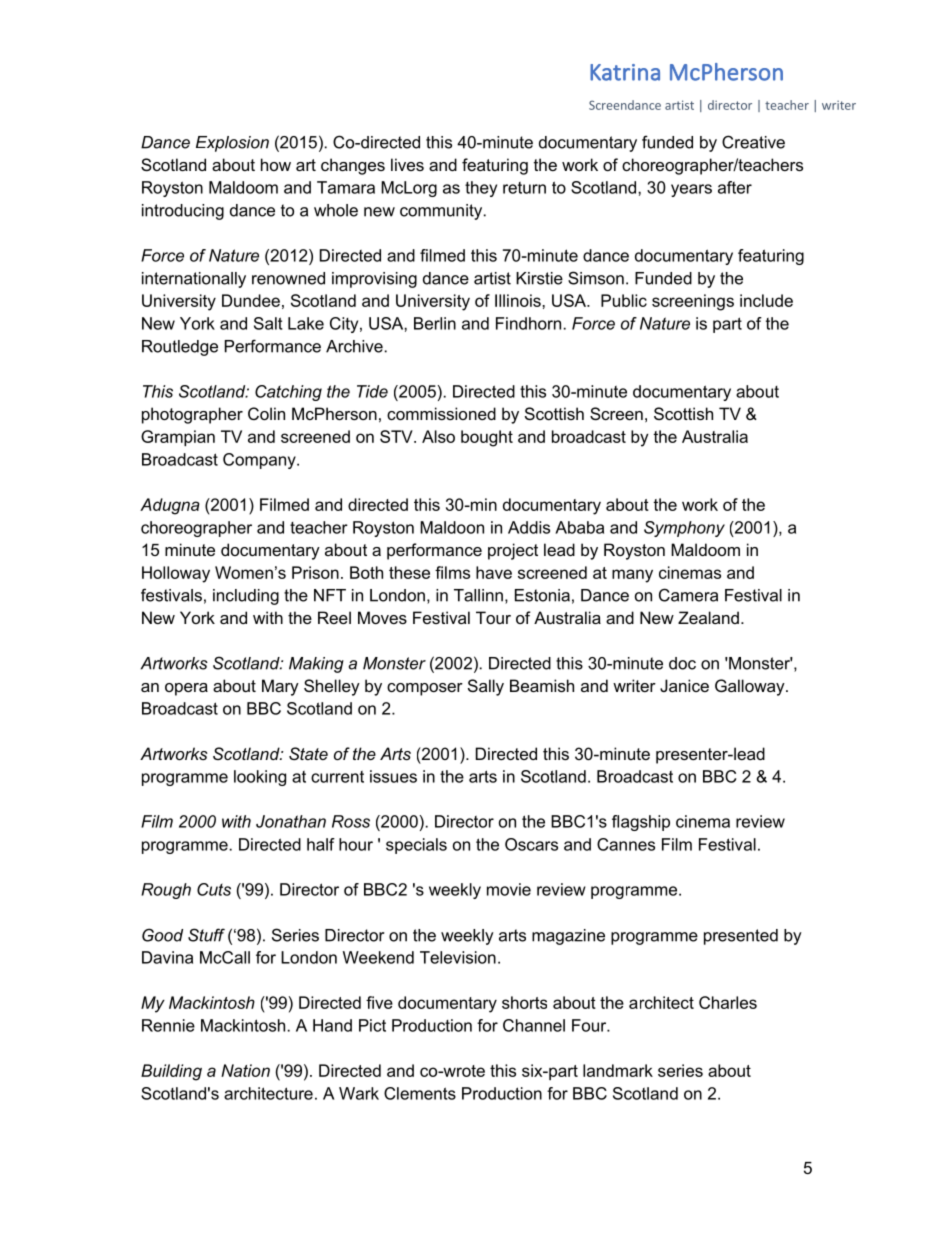 The image size is (952, 1233). What do you see at coordinates (280, 687) in the screenshot?
I see `Mary` at bounding box center [280, 687].
